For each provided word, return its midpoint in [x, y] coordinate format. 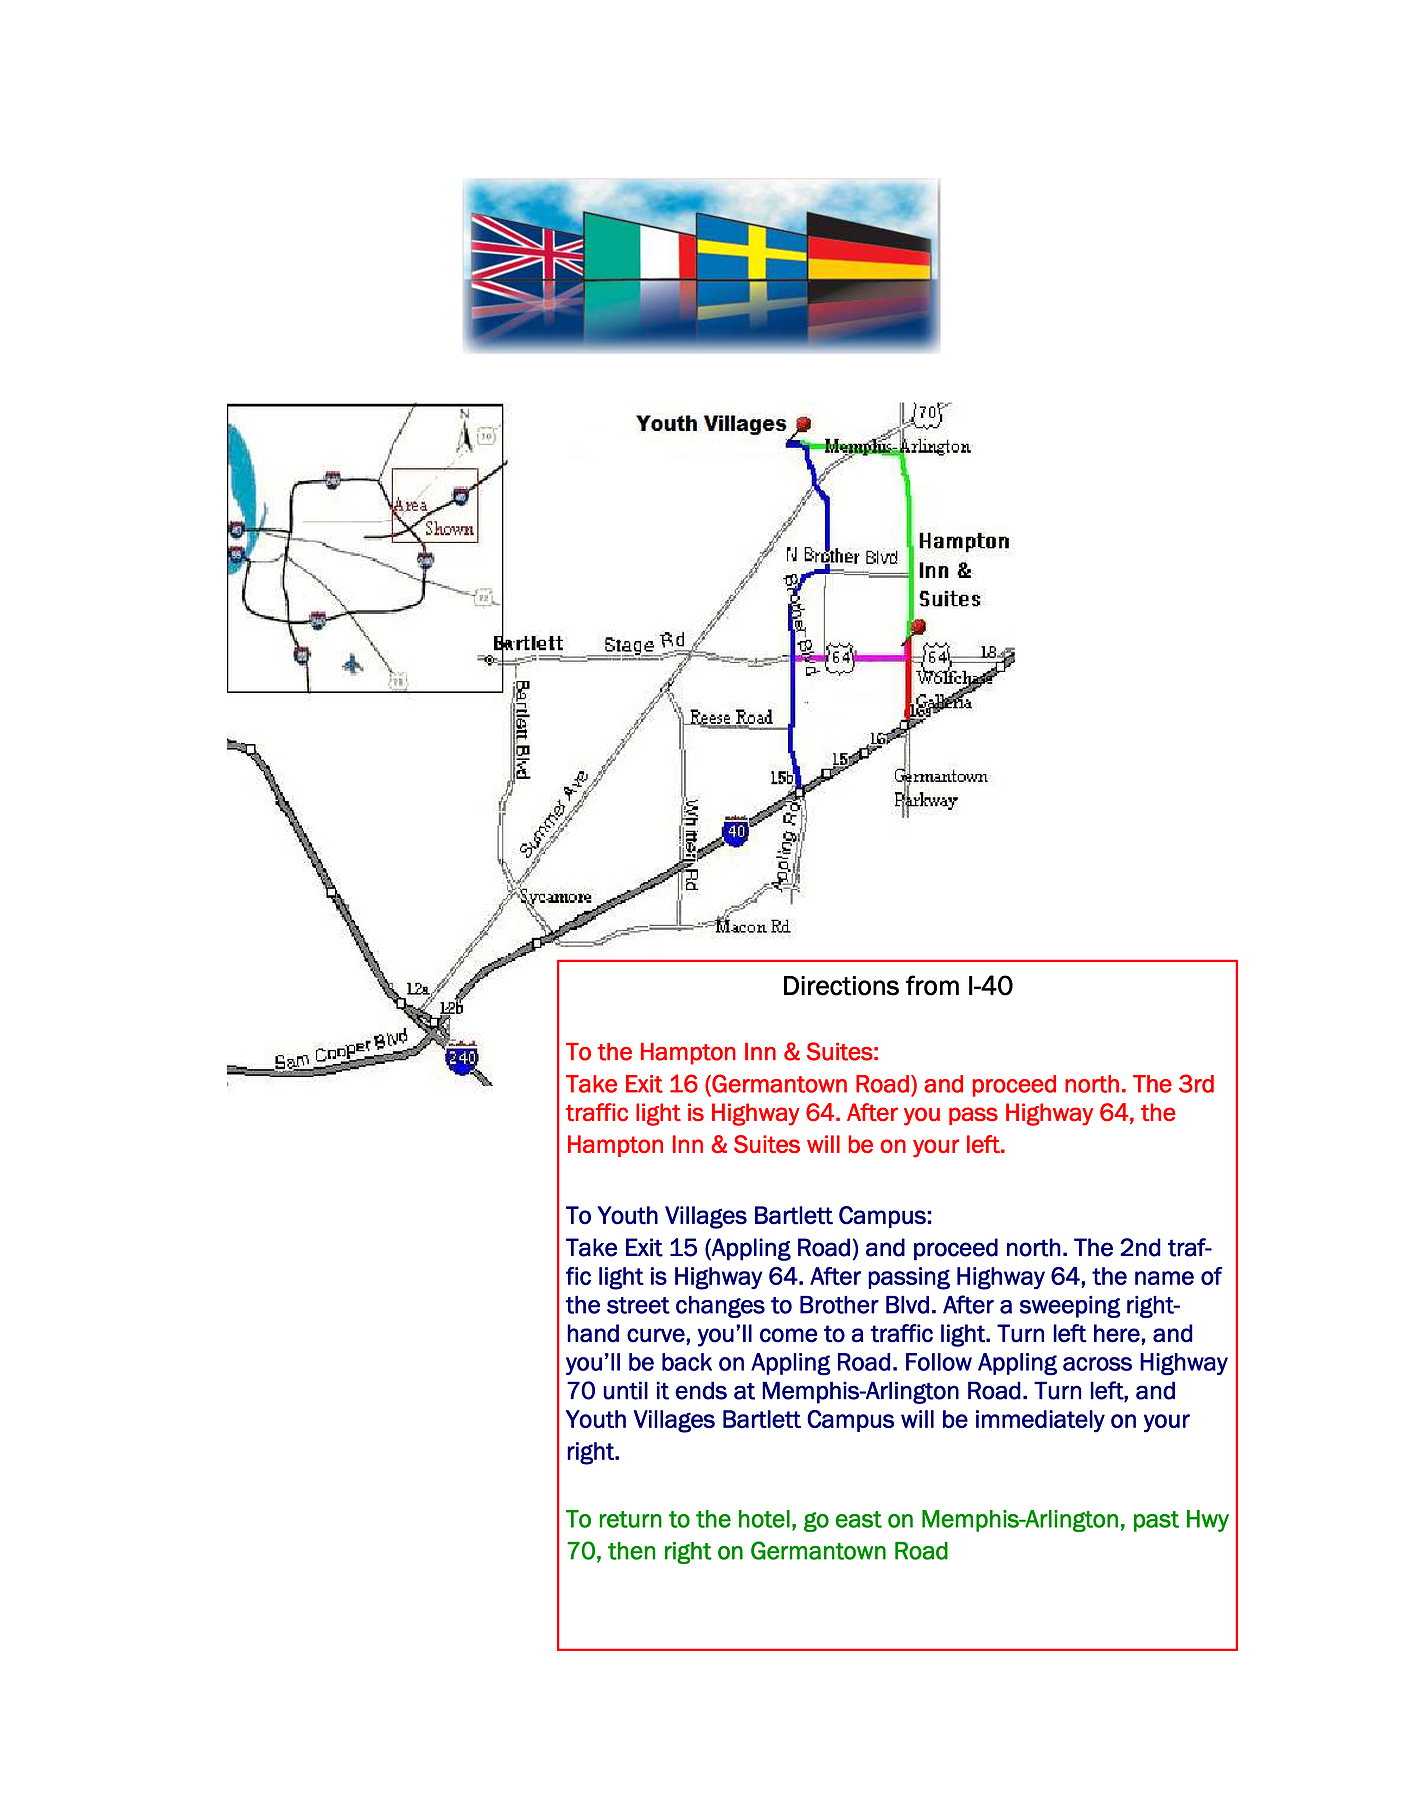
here [1117, 1333]
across [1097, 1364]
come [788, 1335]
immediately [1040, 1421]
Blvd [907, 1305]
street [638, 1305]
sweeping [1070, 1307]
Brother [839, 1305]
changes [720, 1307]
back [687, 1362]
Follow [939, 1362]
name [1164, 1278]
